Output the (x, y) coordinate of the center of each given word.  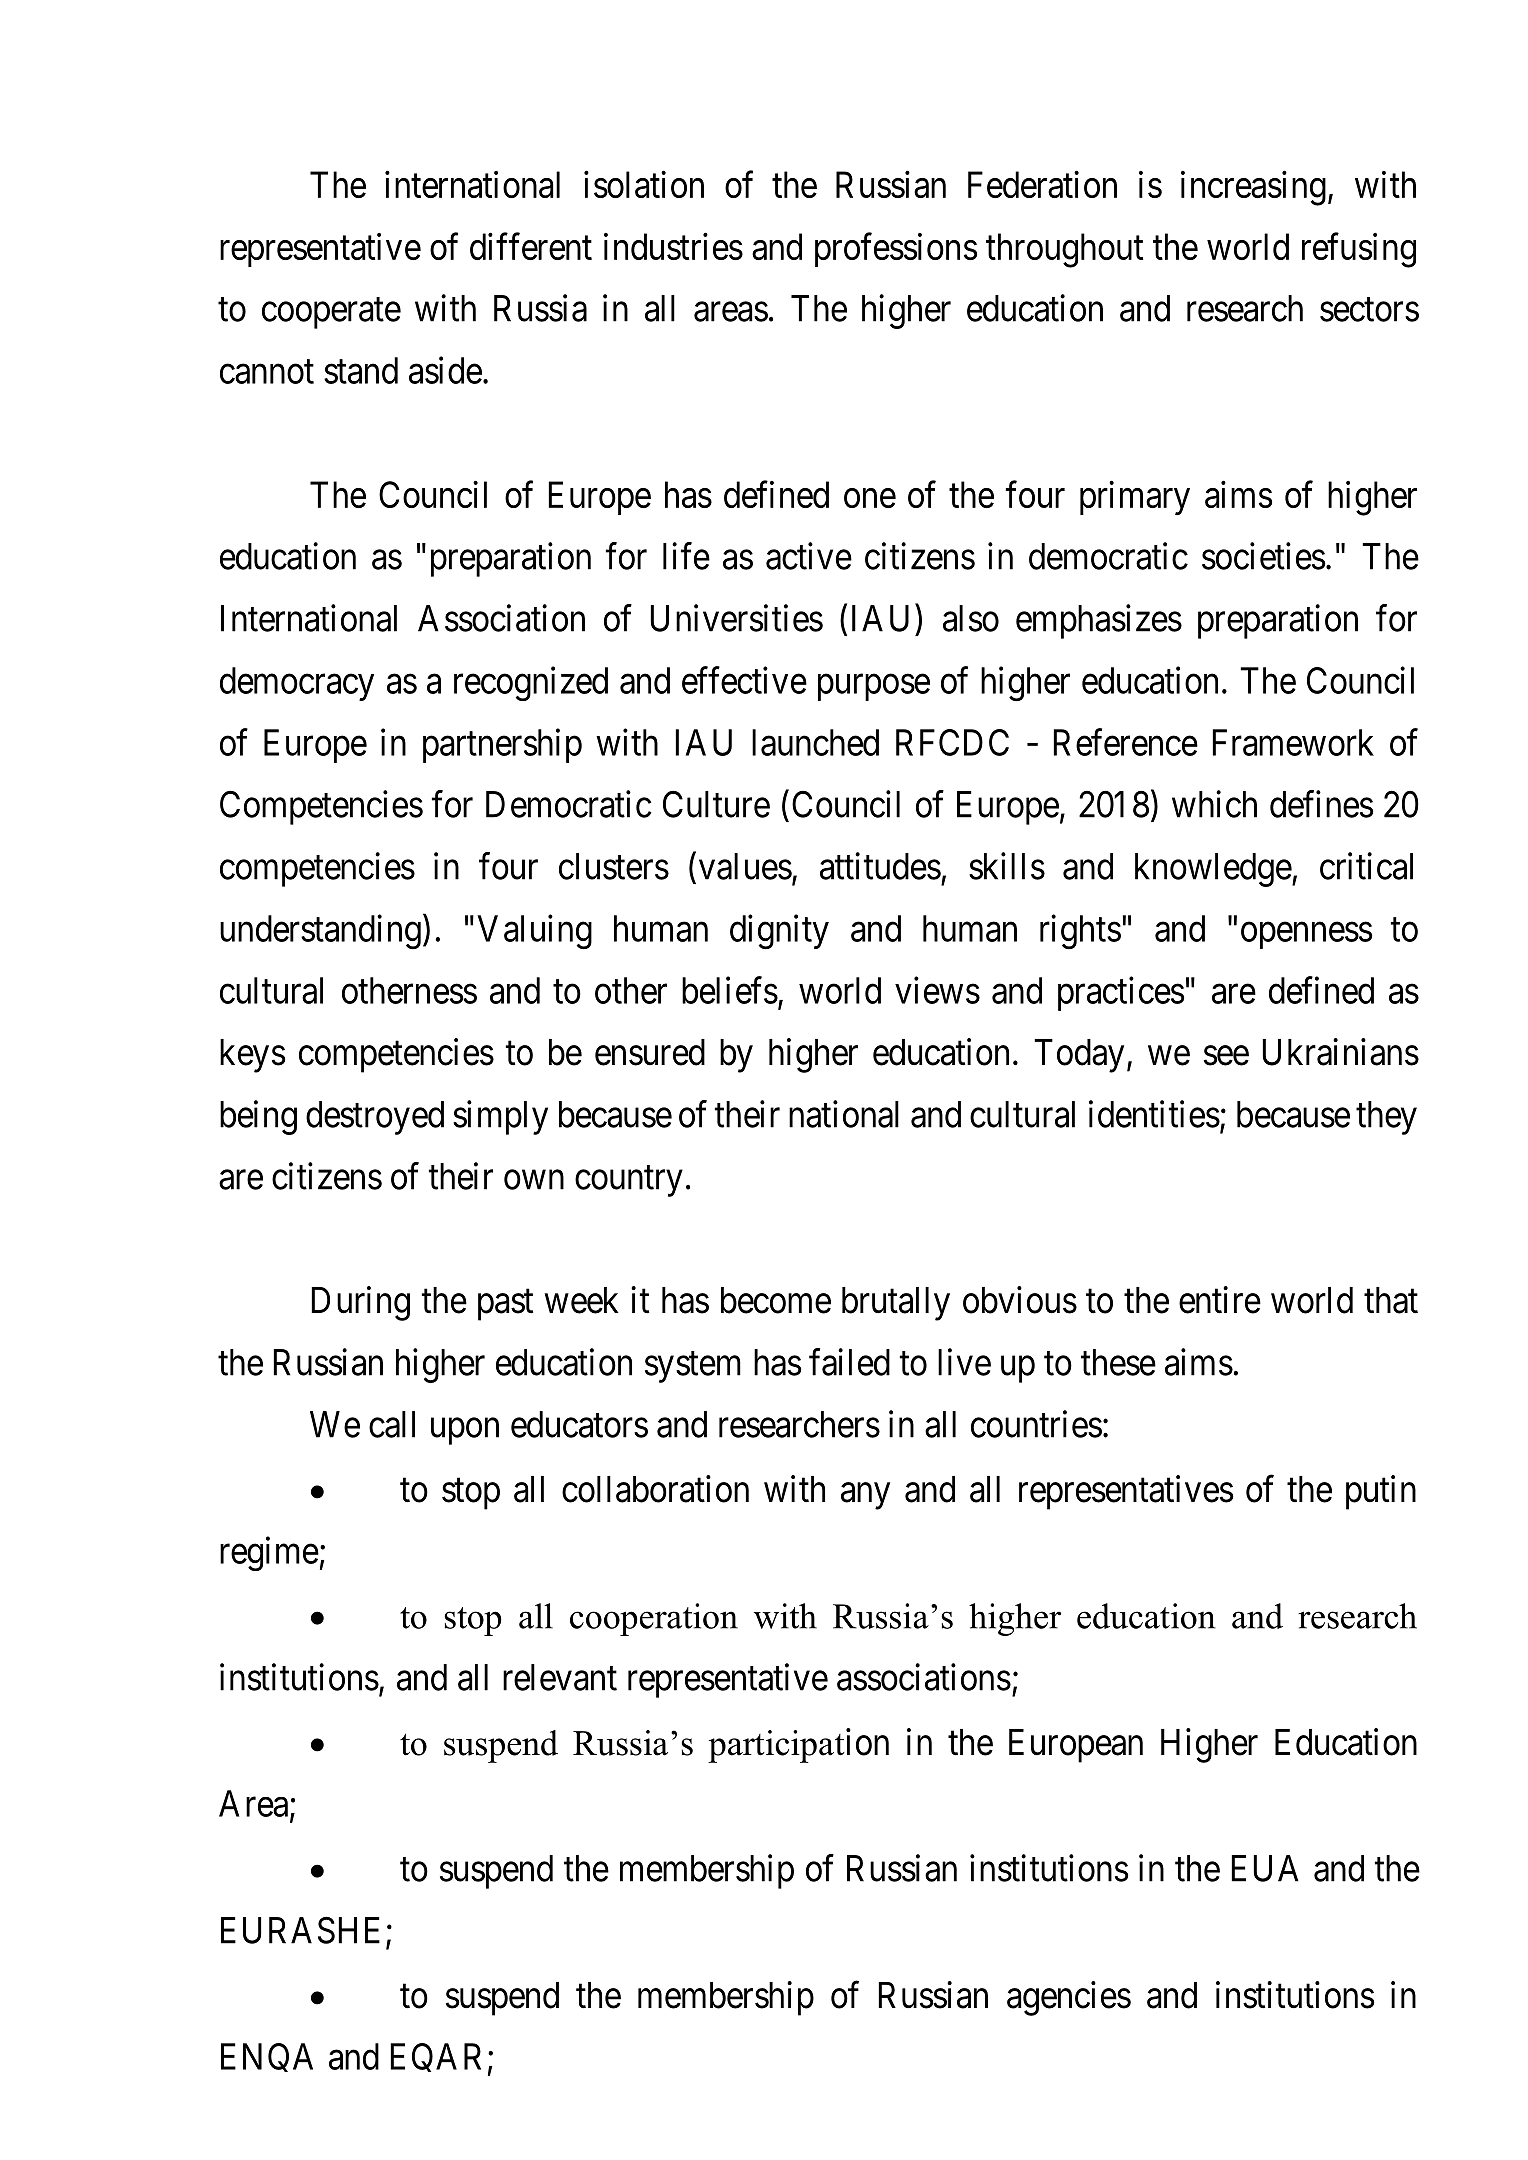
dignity (779, 932)
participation (798, 1745)
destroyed (375, 1118)
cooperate (331, 313)
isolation (644, 184)
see (1226, 1056)
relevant (560, 1677)
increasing (1253, 188)
